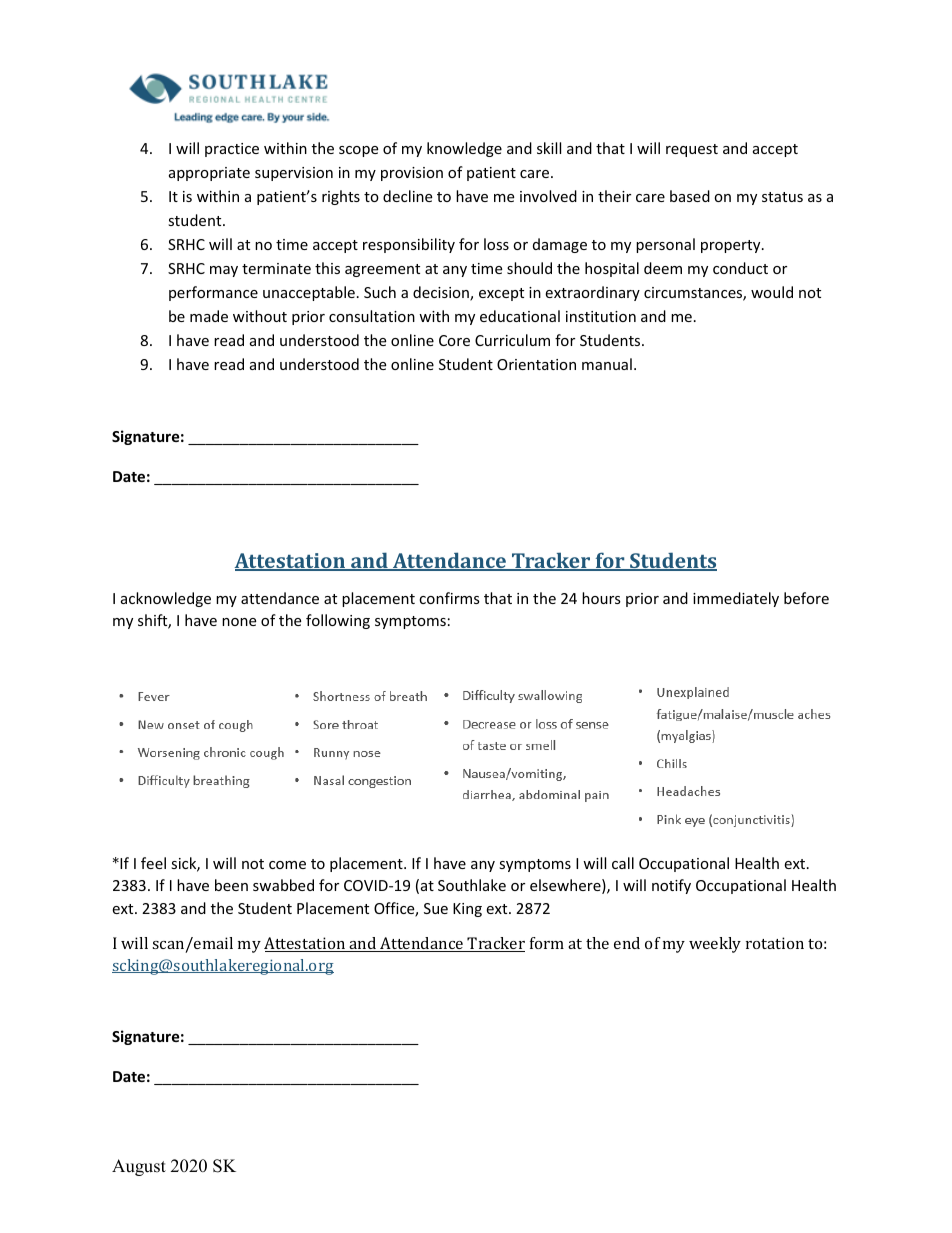 This screenshot has height=1233, width=952. Describe the element at coordinates (139, 1167) in the screenshot. I see `August` at that location.
